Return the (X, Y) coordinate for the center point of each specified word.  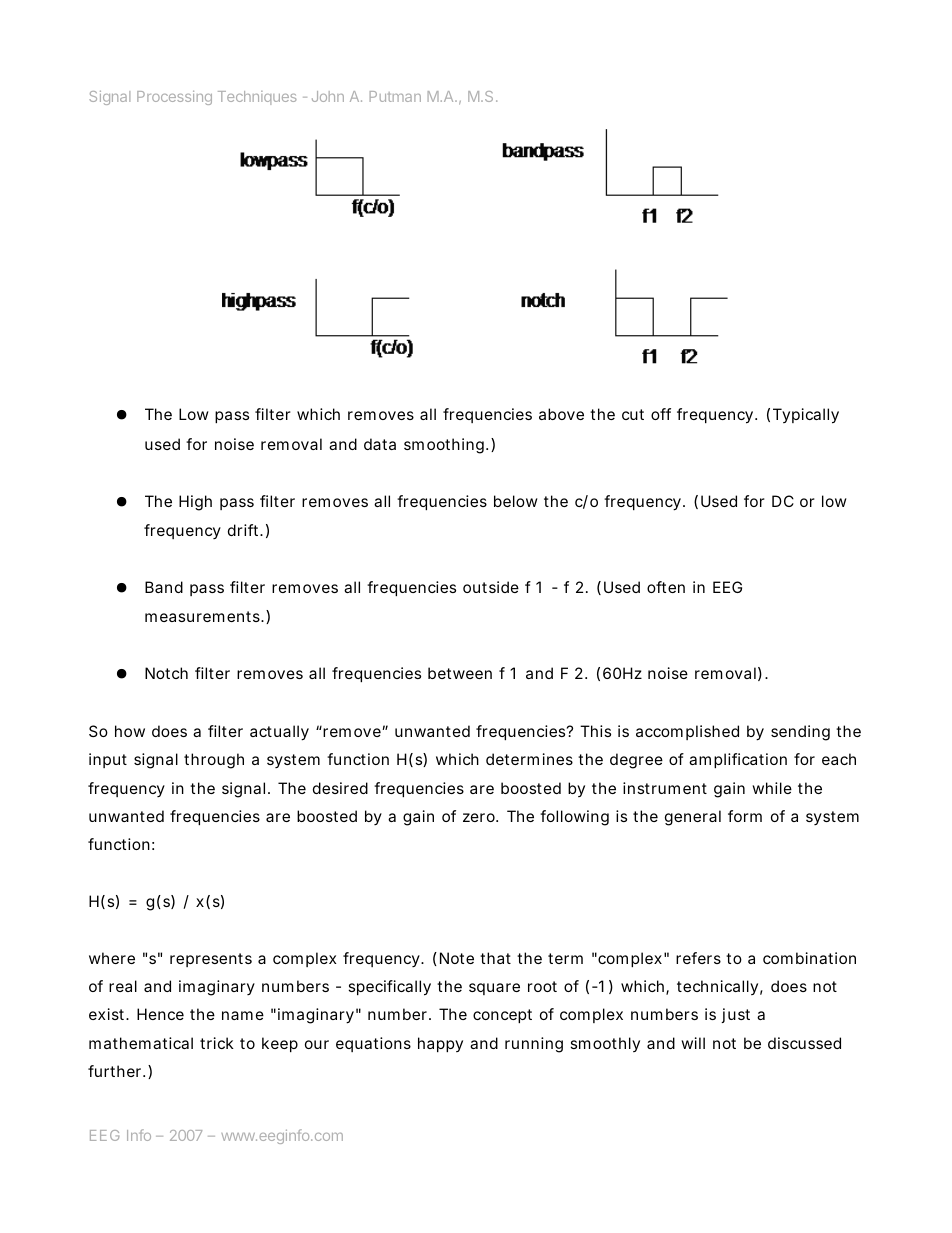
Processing (174, 98)
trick (217, 1043)
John (328, 96)
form (745, 816)
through (214, 761)
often (666, 587)
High (195, 503)
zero (479, 817)
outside (491, 587)
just (735, 1015)
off (661, 414)
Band (164, 587)
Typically (806, 416)
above (561, 414)
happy (440, 1044)
